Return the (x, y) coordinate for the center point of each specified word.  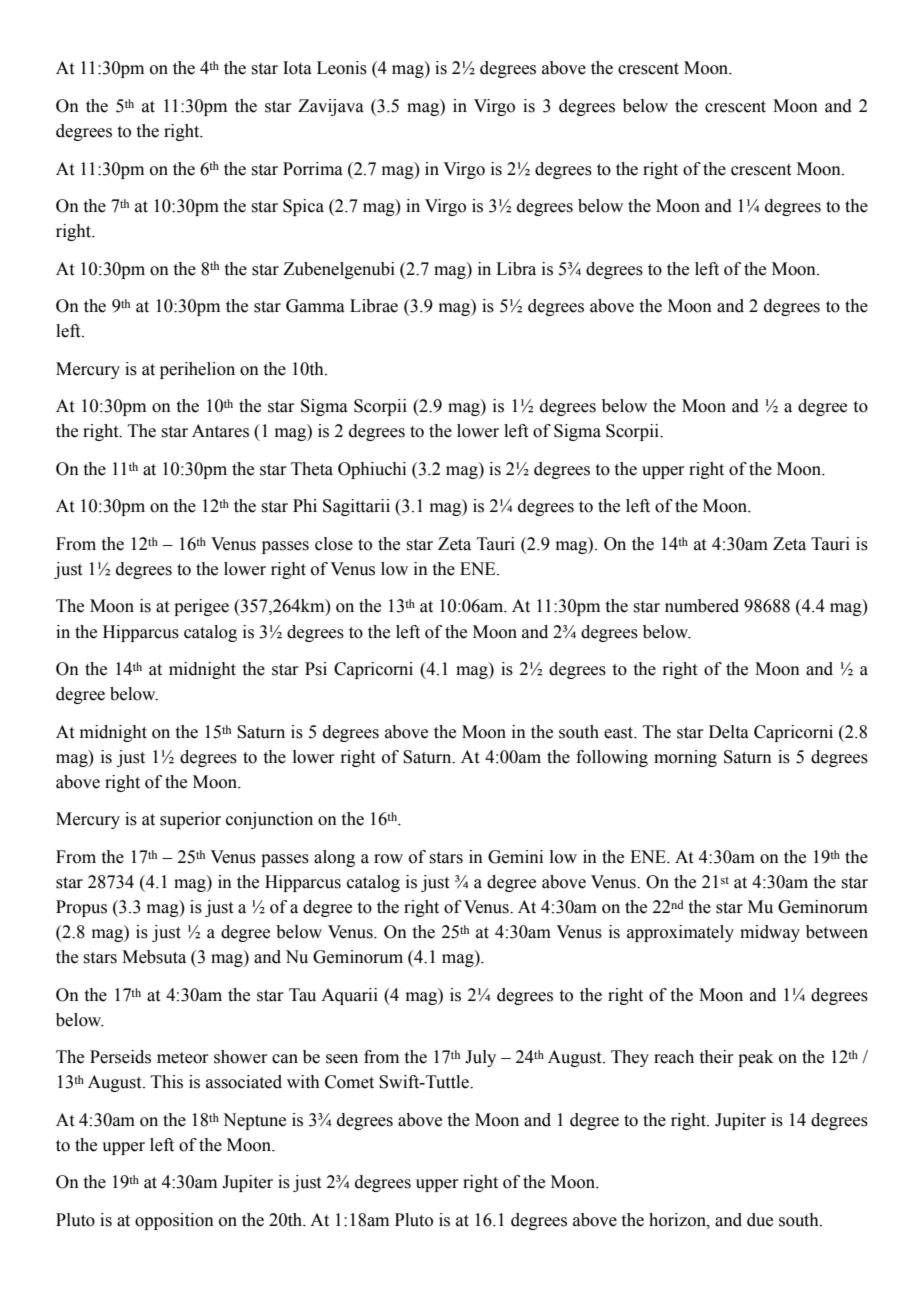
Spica (303, 207)
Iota (297, 68)
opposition (174, 1221)
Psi (316, 669)
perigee (201, 607)
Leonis (342, 68)
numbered (702, 606)
